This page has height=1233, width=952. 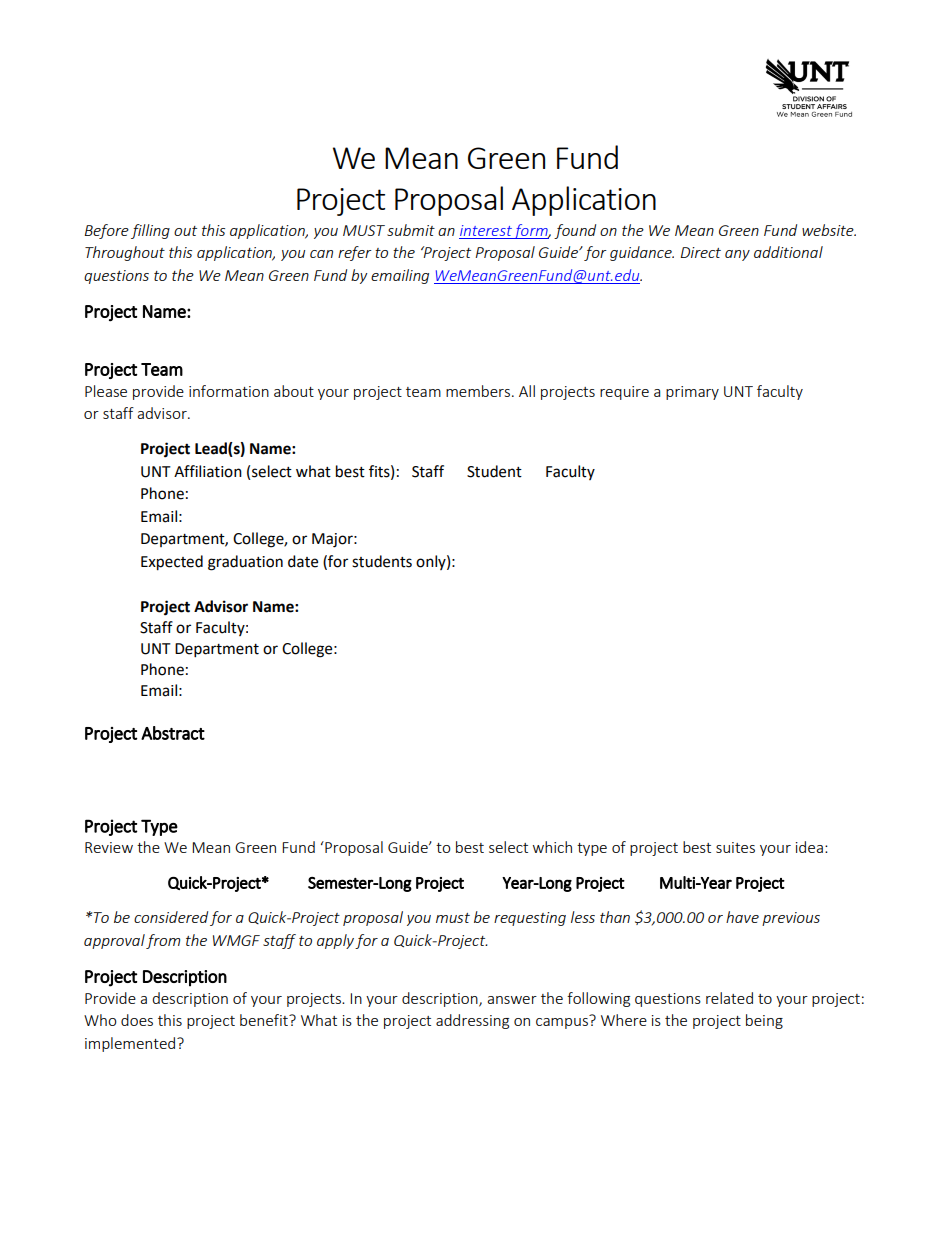 I want to click on does, so click(x=137, y=1020).
